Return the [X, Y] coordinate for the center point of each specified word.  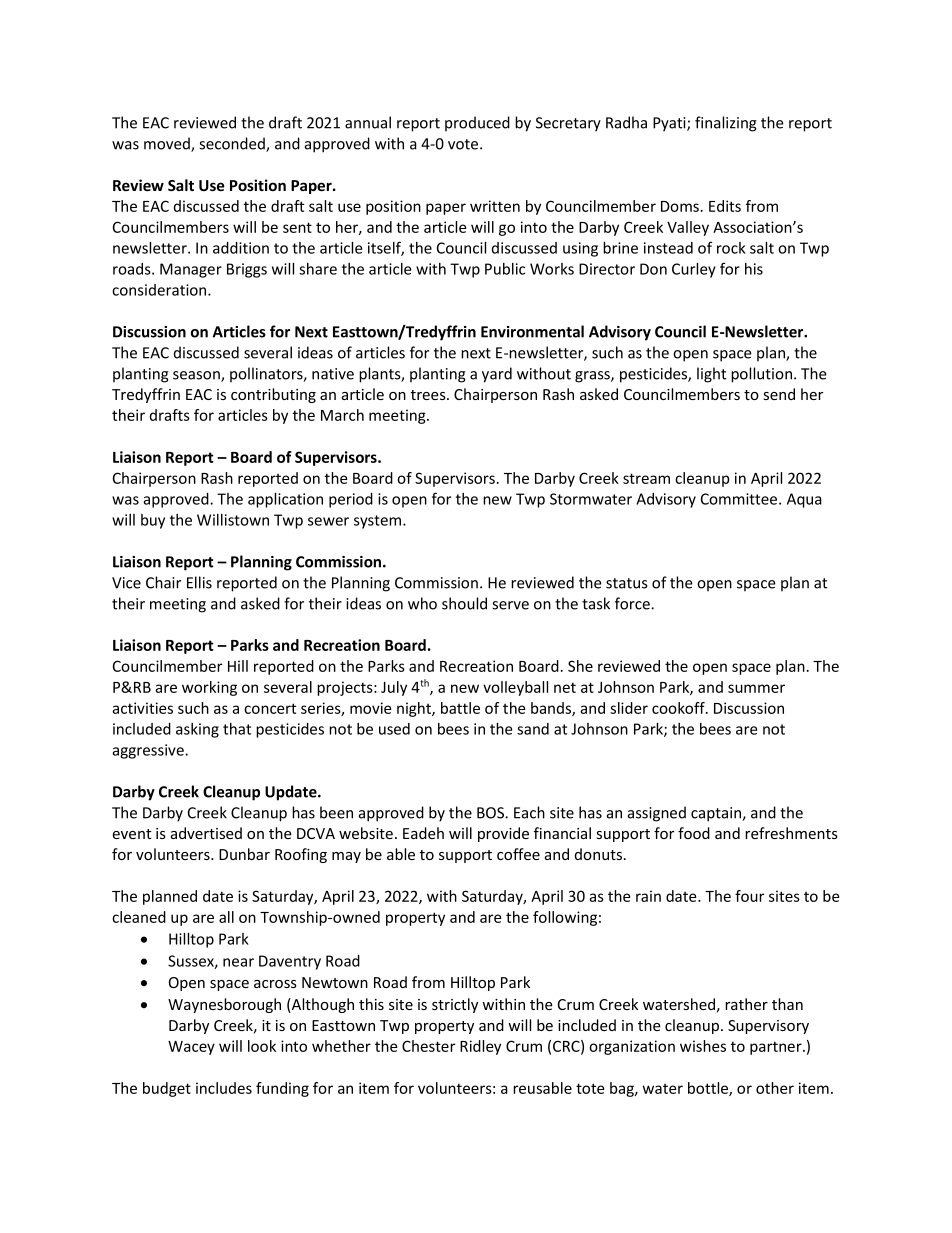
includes [224, 1088]
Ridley [480, 1047]
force [633, 603]
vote [464, 144]
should [464, 603]
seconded [233, 144]
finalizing [726, 124]
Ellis [199, 582]
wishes [703, 1046]
